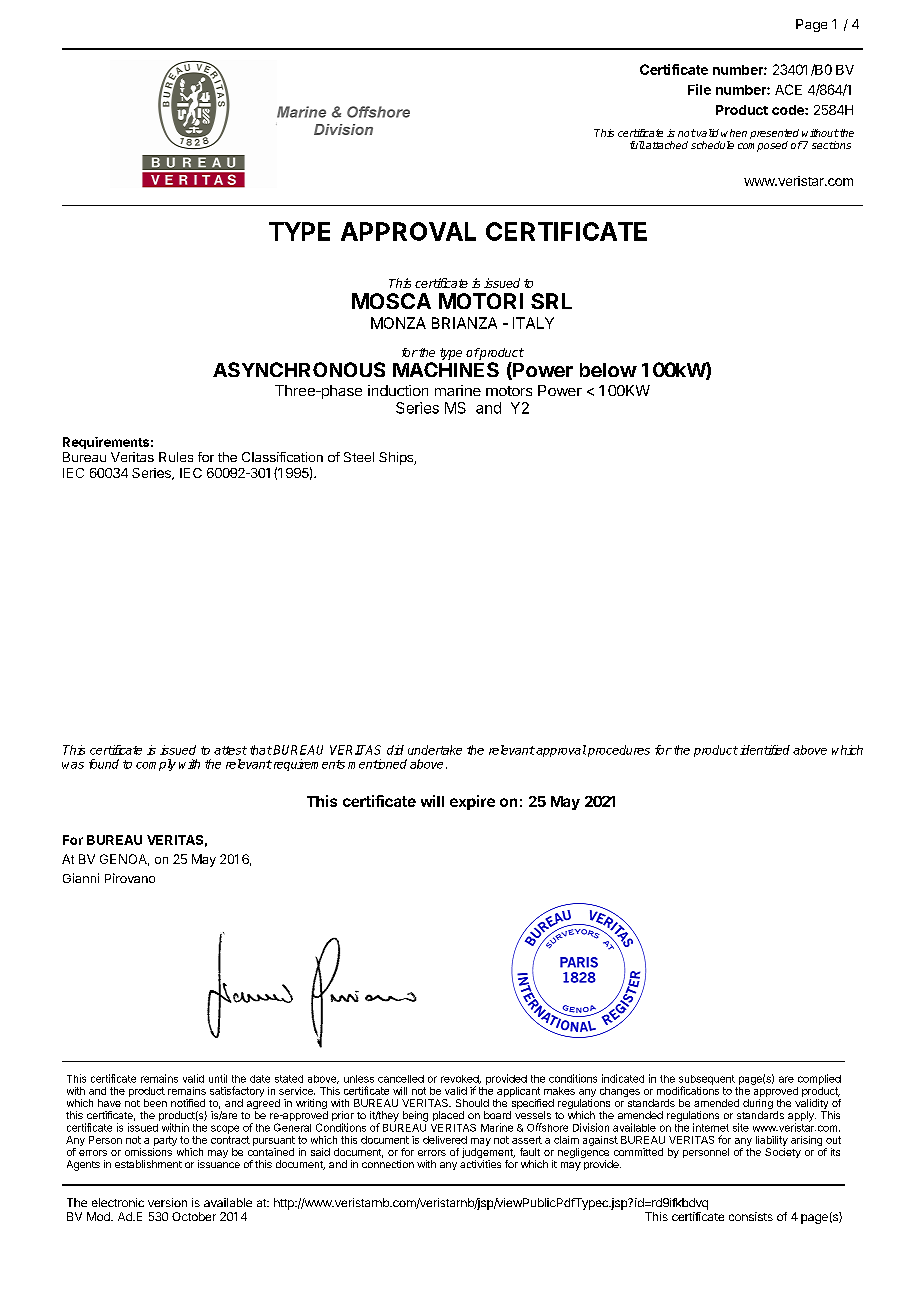 This document has height=1308, width=924. Describe the element at coordinates (765, 750) in the document. I see `identified` at that location.
